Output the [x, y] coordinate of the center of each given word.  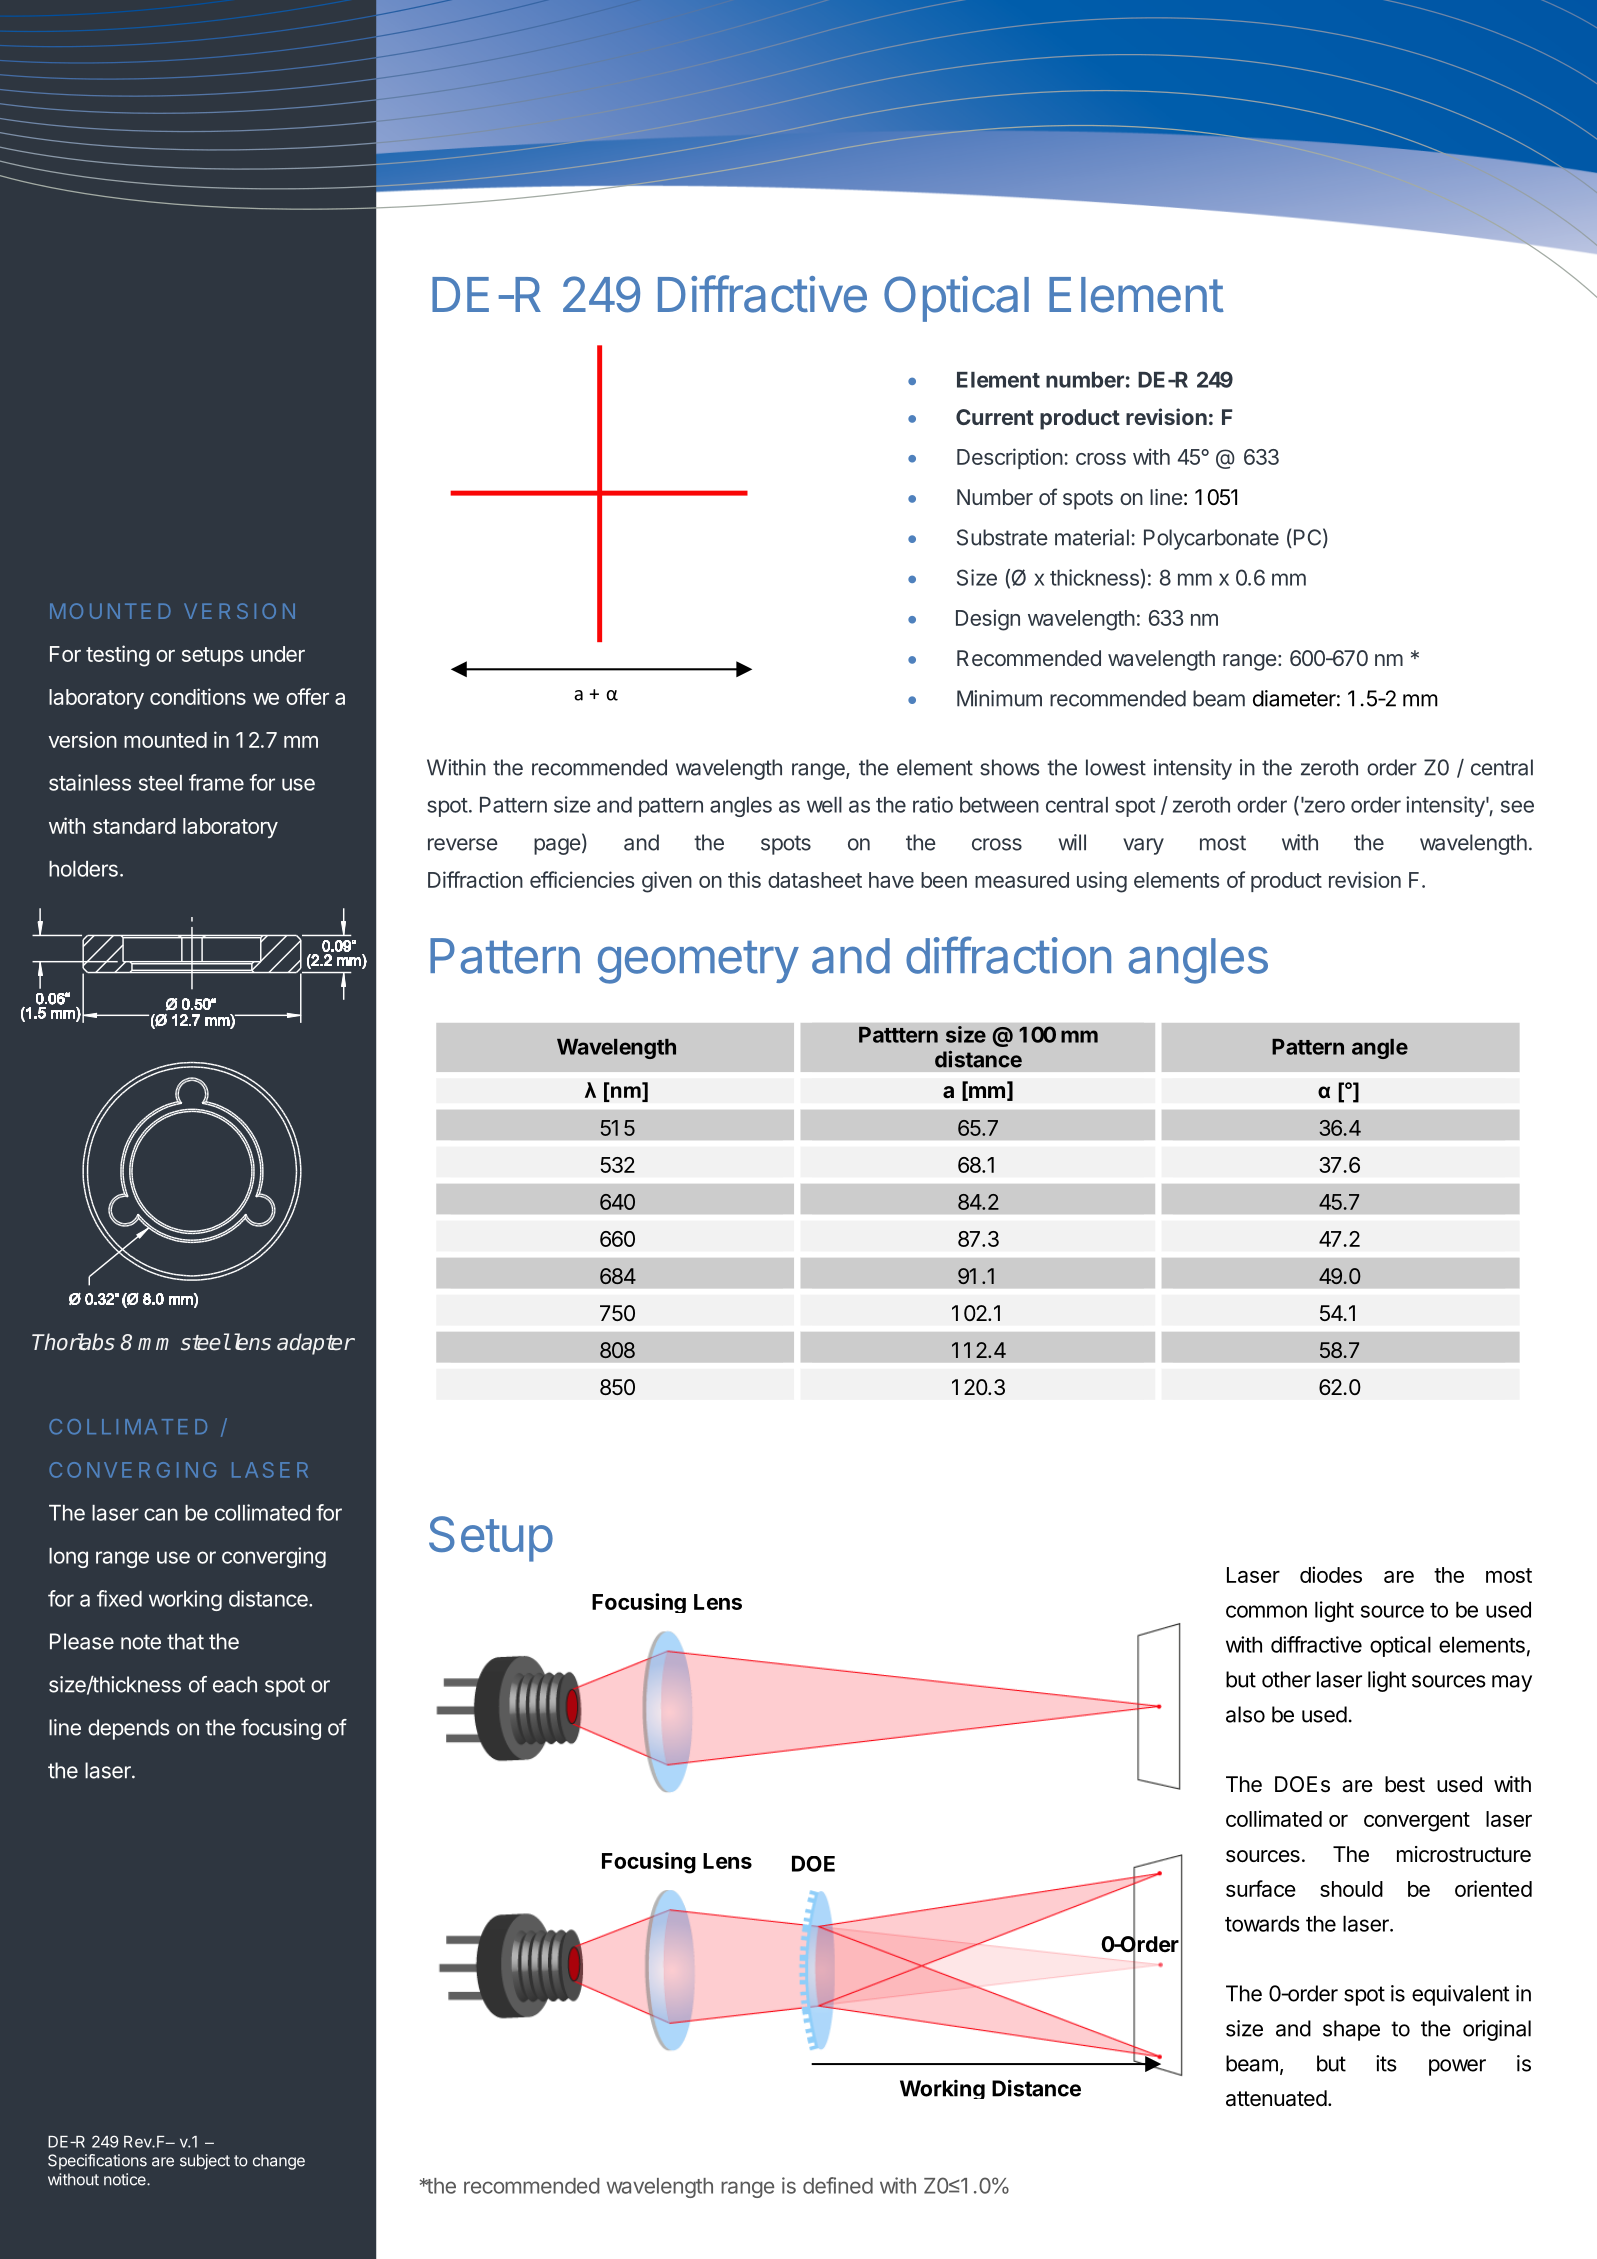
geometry [698, 962]
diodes [1331, 1574]
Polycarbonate [1211, 539]
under [278, 654]
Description [1010, 458]
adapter [315, 1344]
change [279, 2162]
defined [838, 2185]
